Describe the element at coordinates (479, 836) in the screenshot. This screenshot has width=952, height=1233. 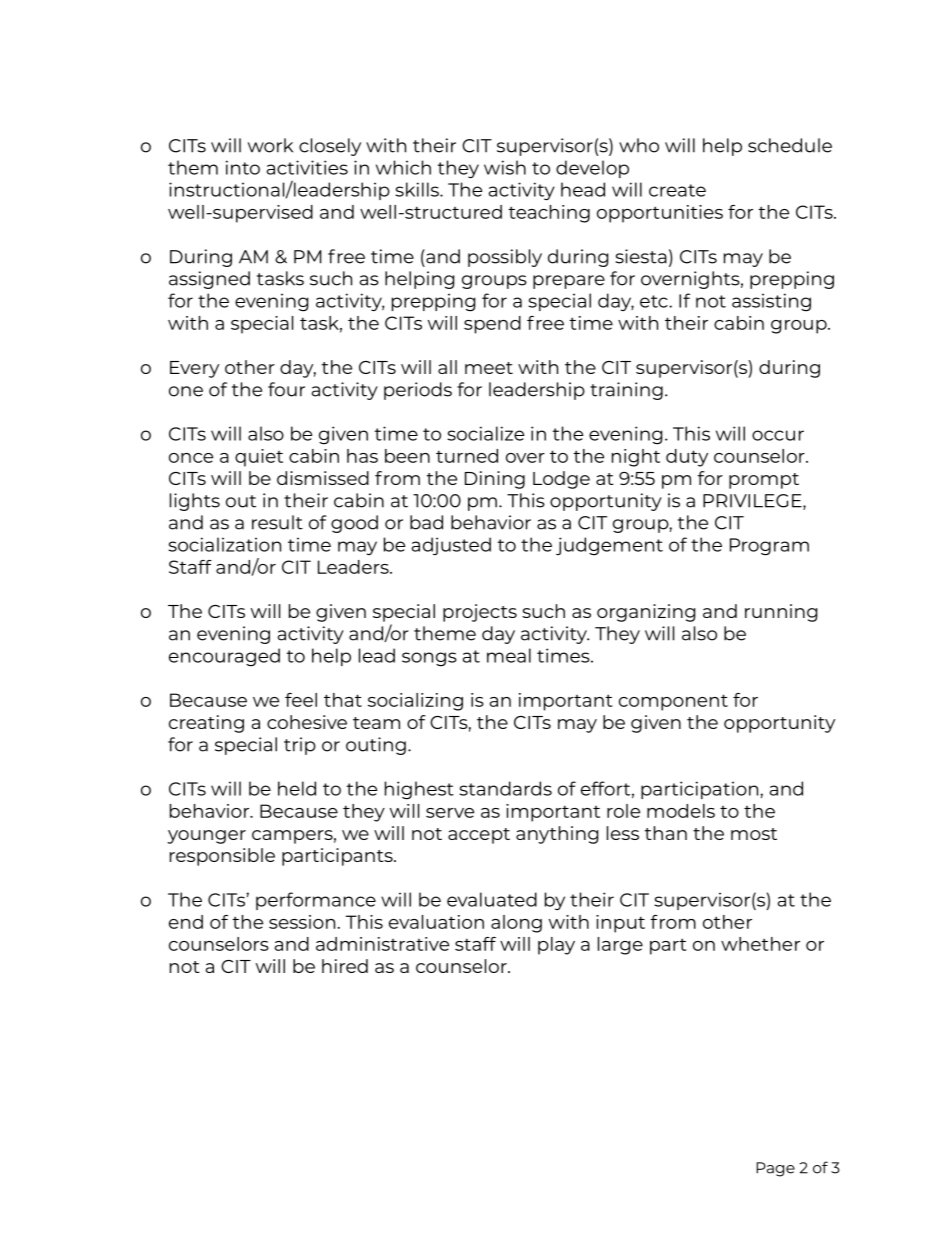
I see `accept` at that location.
